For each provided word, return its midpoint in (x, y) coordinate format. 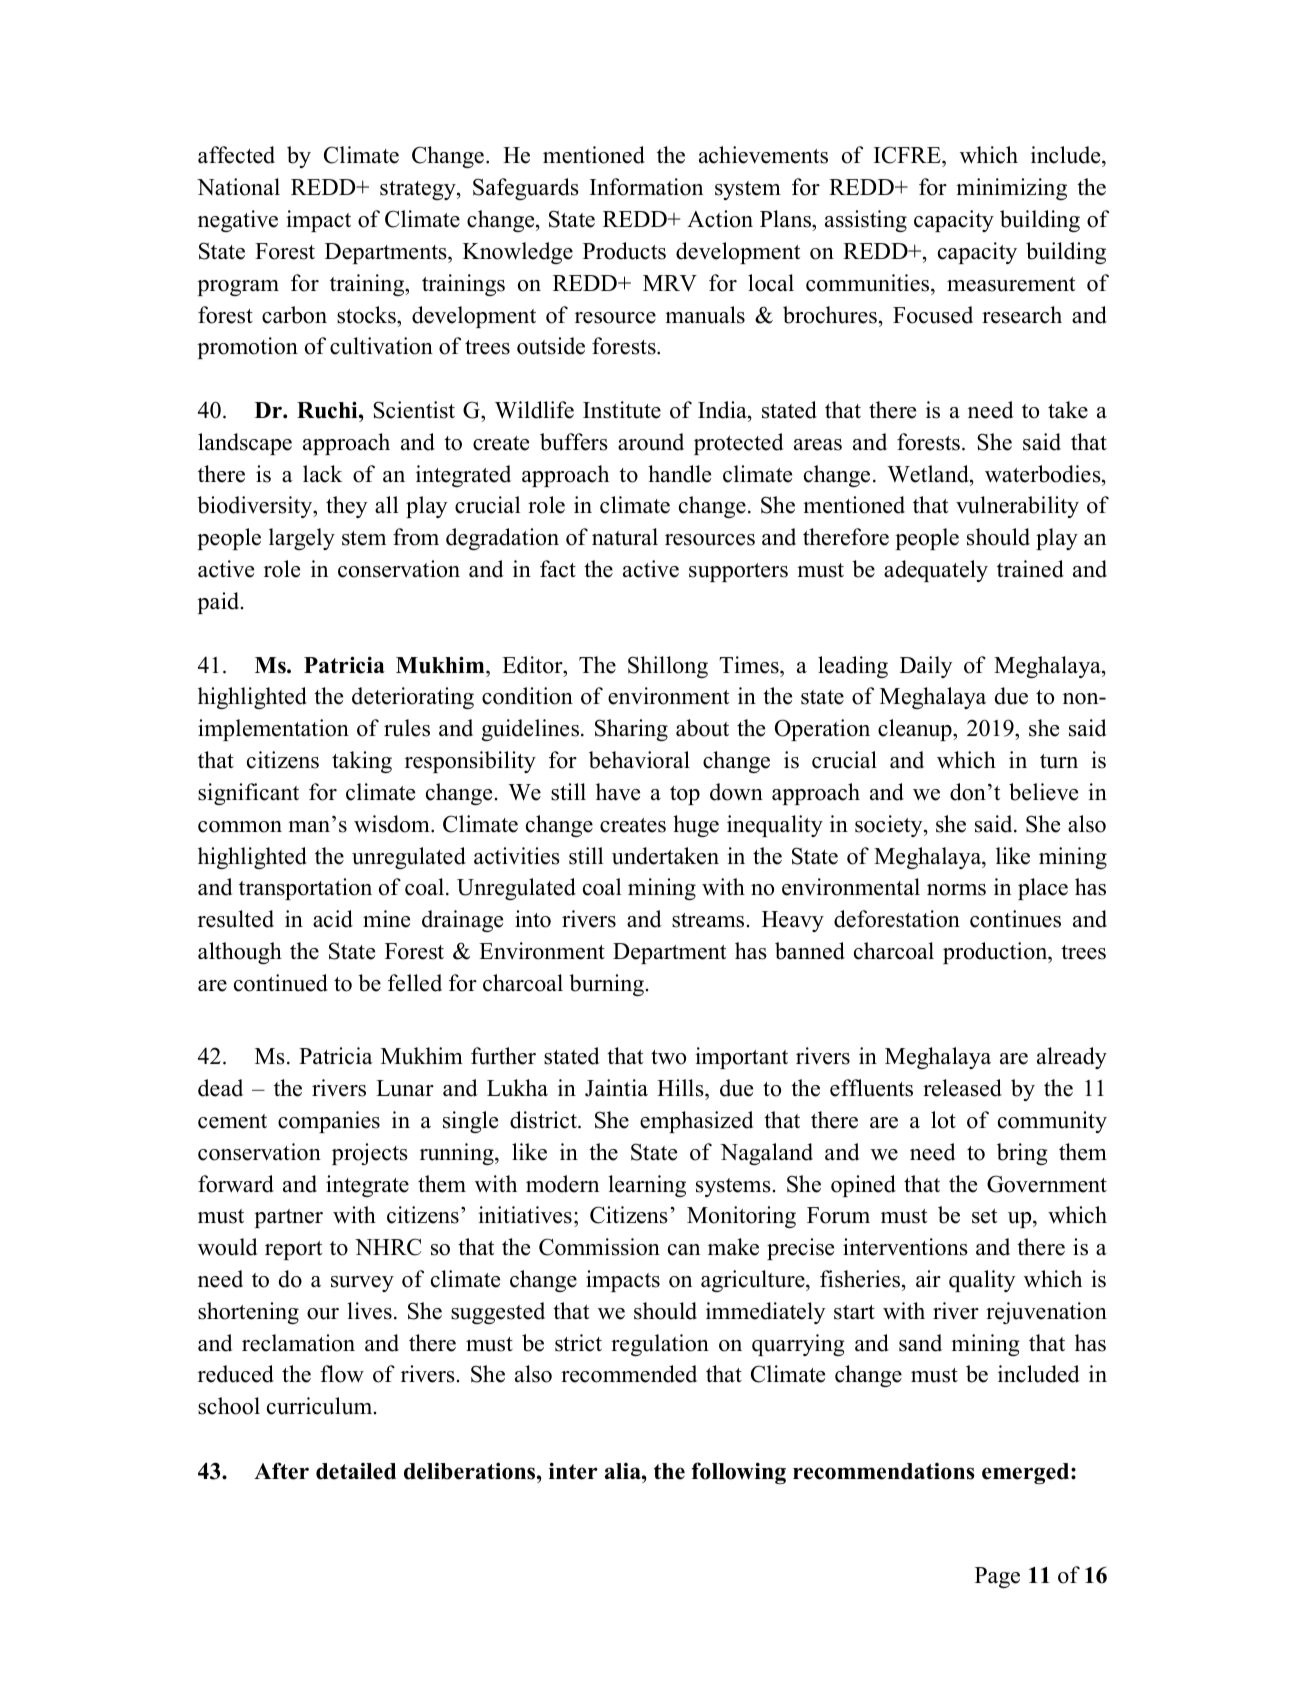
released (962, 1088)
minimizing (1011, 189)
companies (329, 1122)
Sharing (631, 730)
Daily (926, 667)
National (238, 187)
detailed (356, 1471)
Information (646, 187)
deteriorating (413, 698)
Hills (681, 1088)
